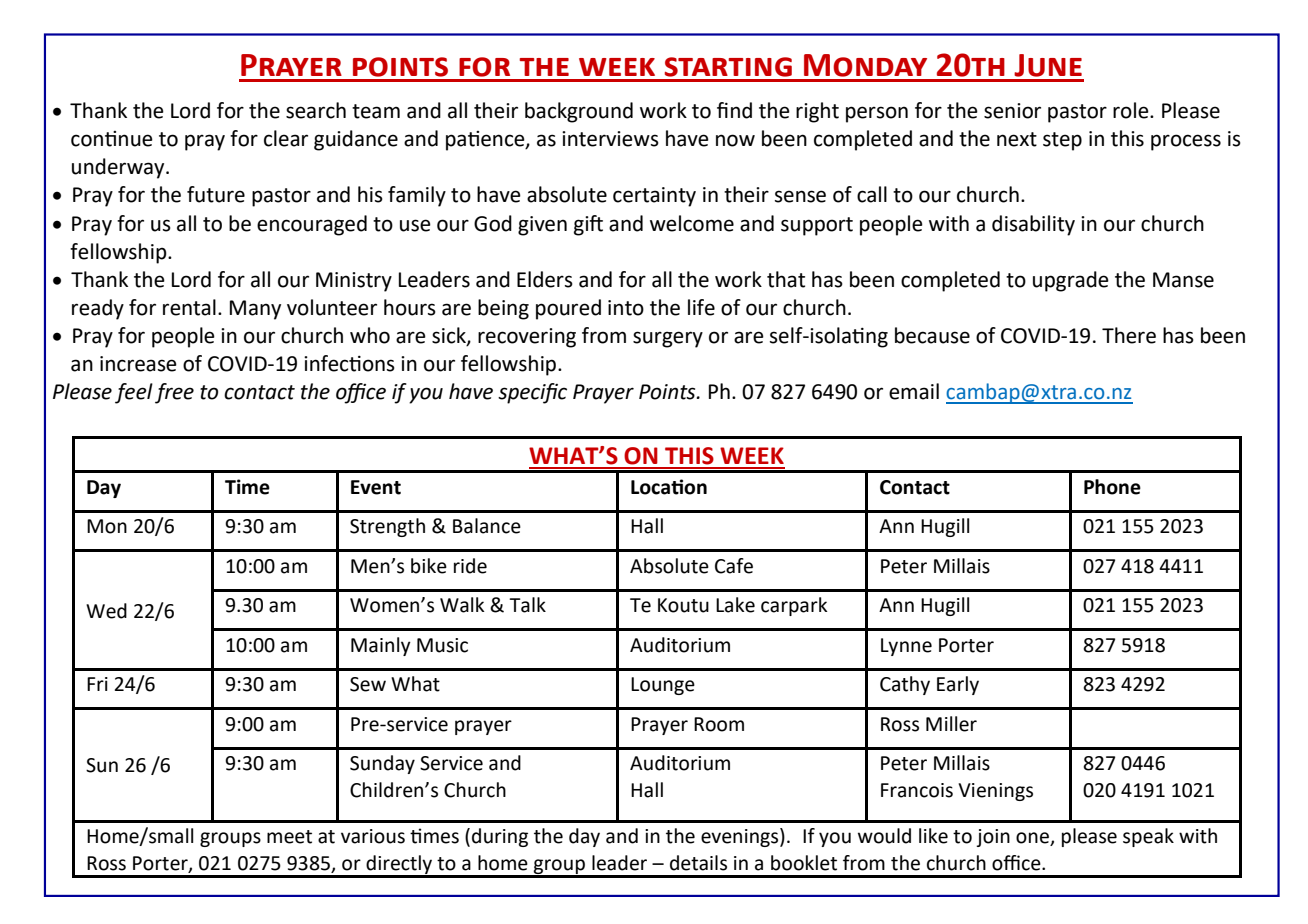  Describe the element at coordinates (698, 863) in the screenshot. I see `details` at that location.
